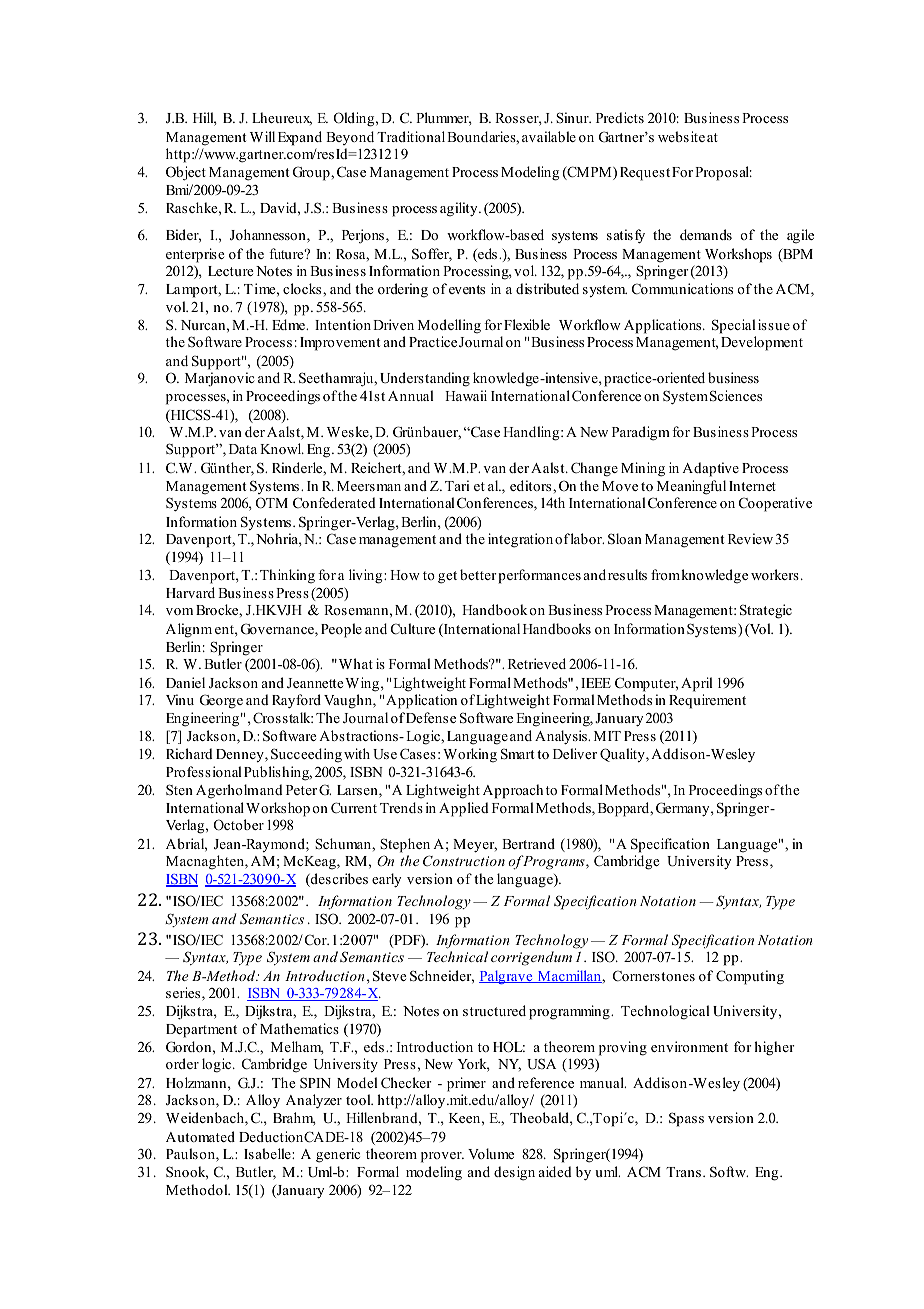 Image resolution: width=924 pixels, height=1309 pixels. Describe the element at coordinates (227, 791) in the screenshot. I see `Agerholm` at that location.
